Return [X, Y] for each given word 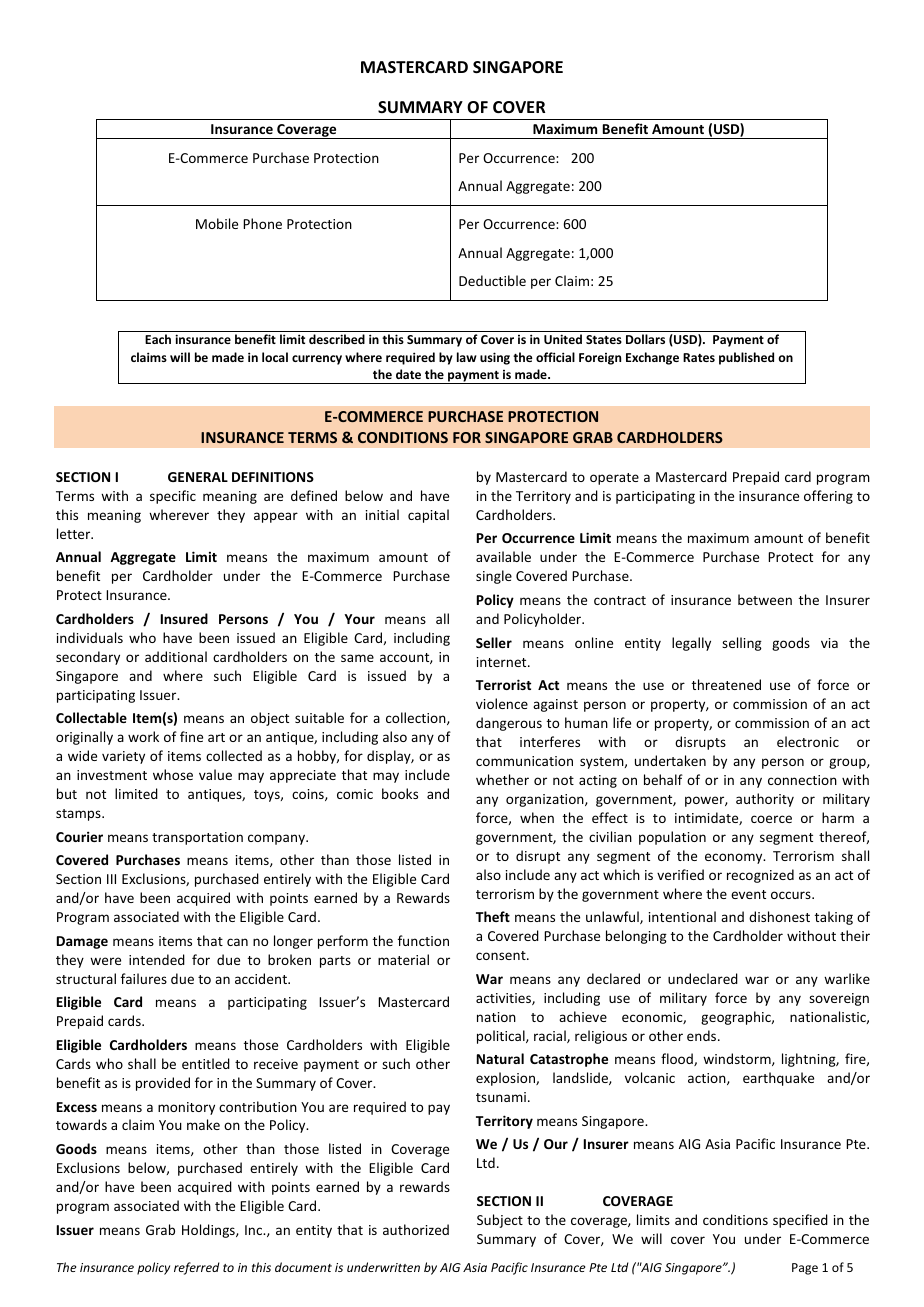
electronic [808, 741]
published [746, 358]
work [143, 736]
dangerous [509, 724]
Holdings [209, 1231]
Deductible [492, 280]
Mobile [217, 223]
